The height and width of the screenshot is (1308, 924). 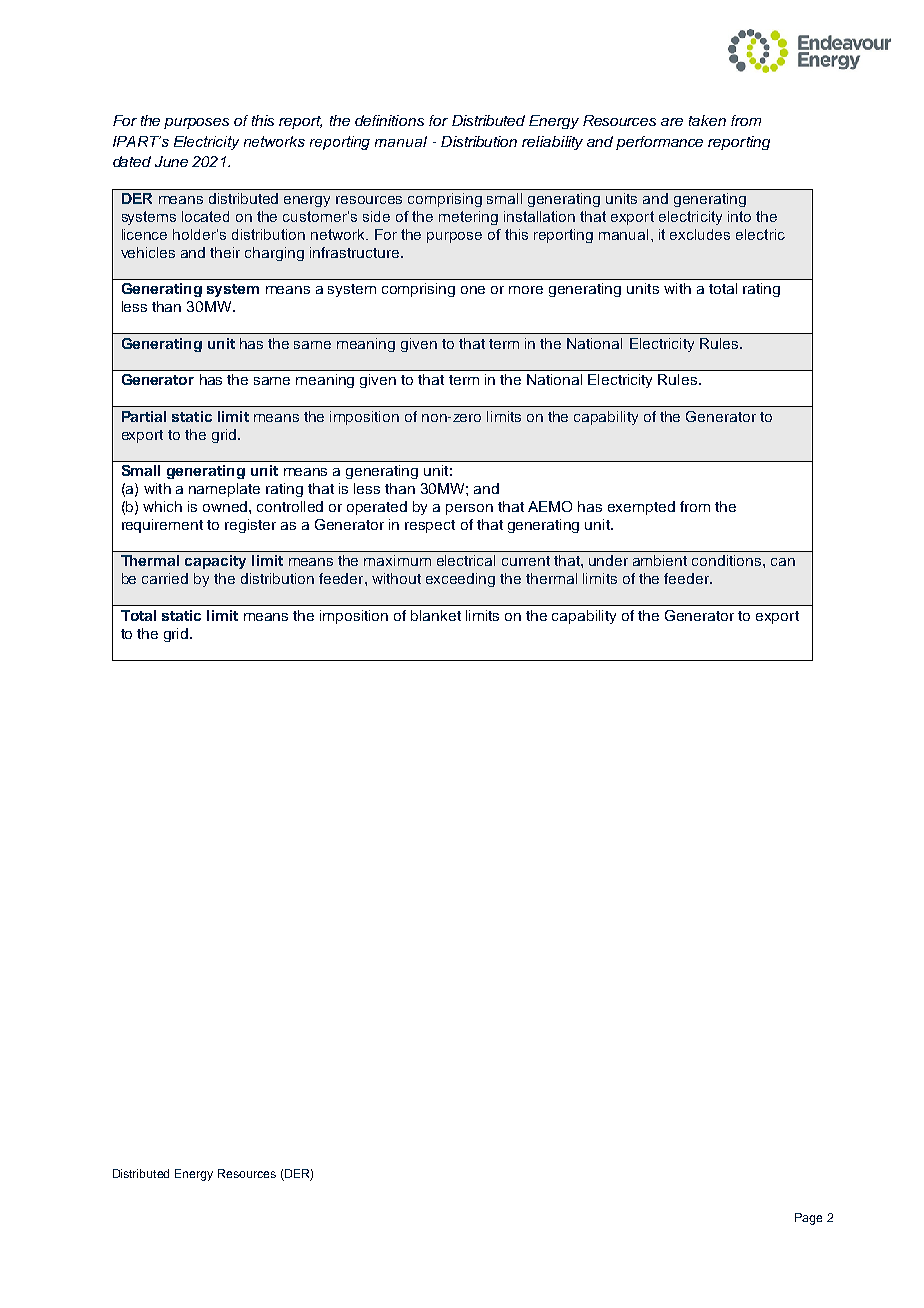 What do you see at coordinates (707, 120) in the screenshot?
I see `taken` at bounding box center [707, 120].
